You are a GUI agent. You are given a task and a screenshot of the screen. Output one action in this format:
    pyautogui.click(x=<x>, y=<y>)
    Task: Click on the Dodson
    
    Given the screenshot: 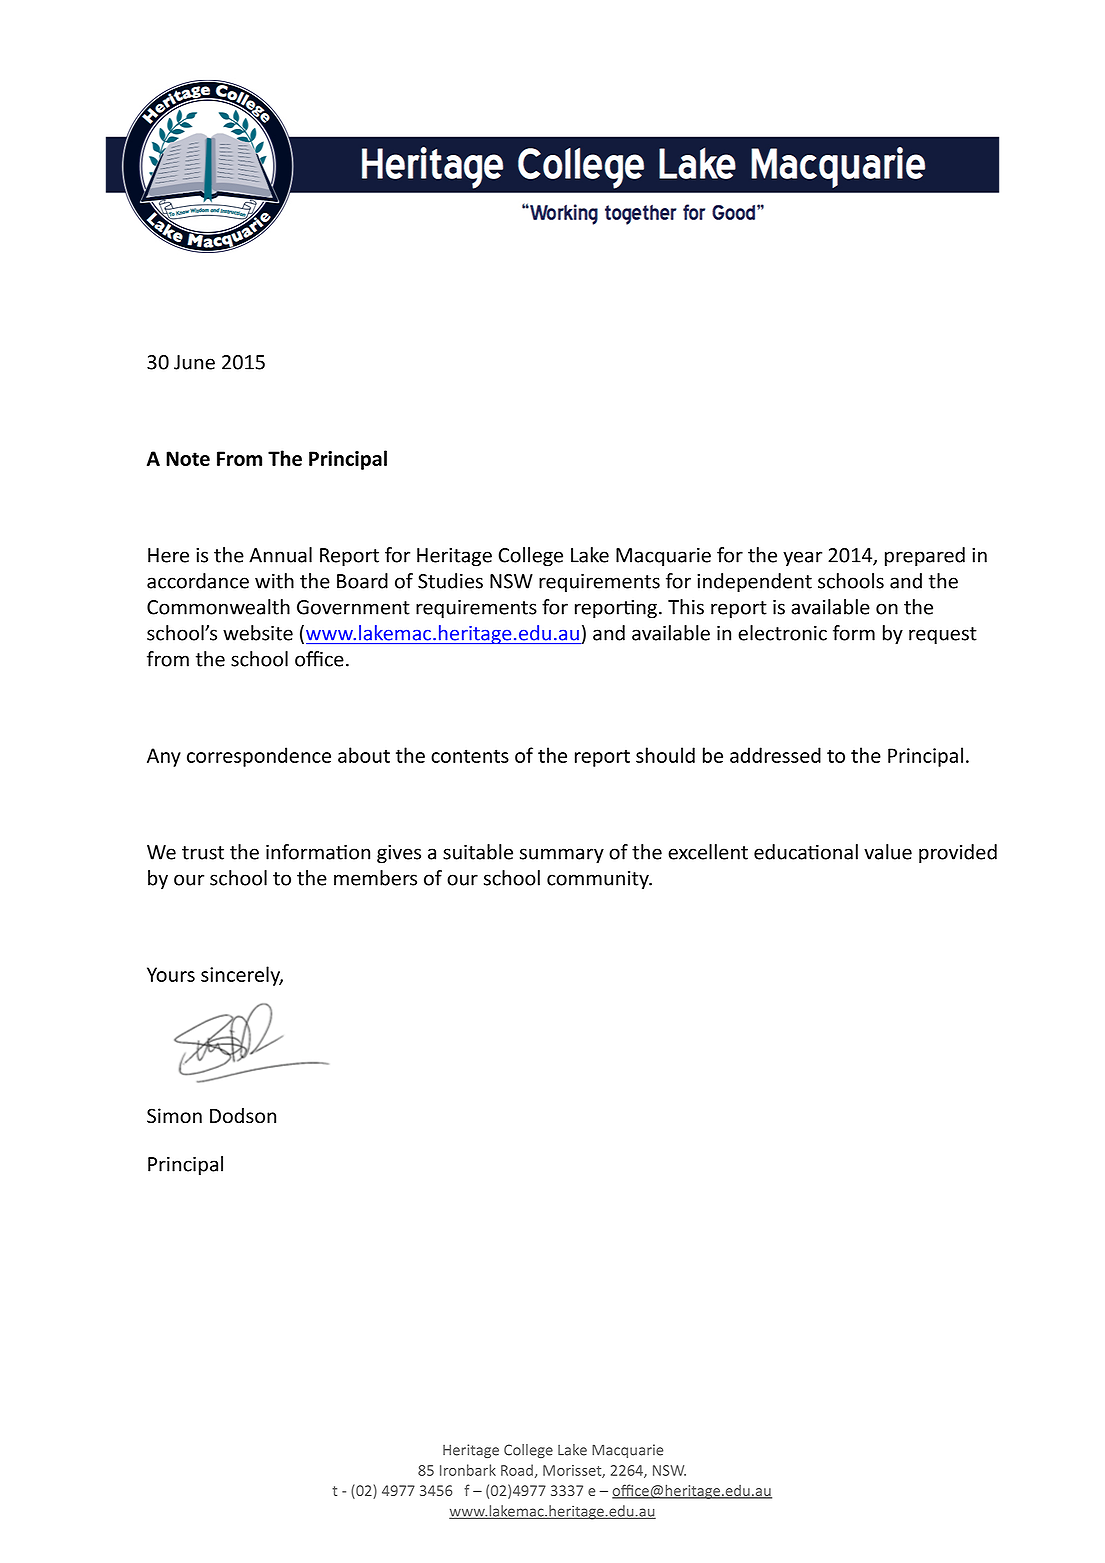 What is the action you would take?
    pyautogui.click(x=243, y=1116)
